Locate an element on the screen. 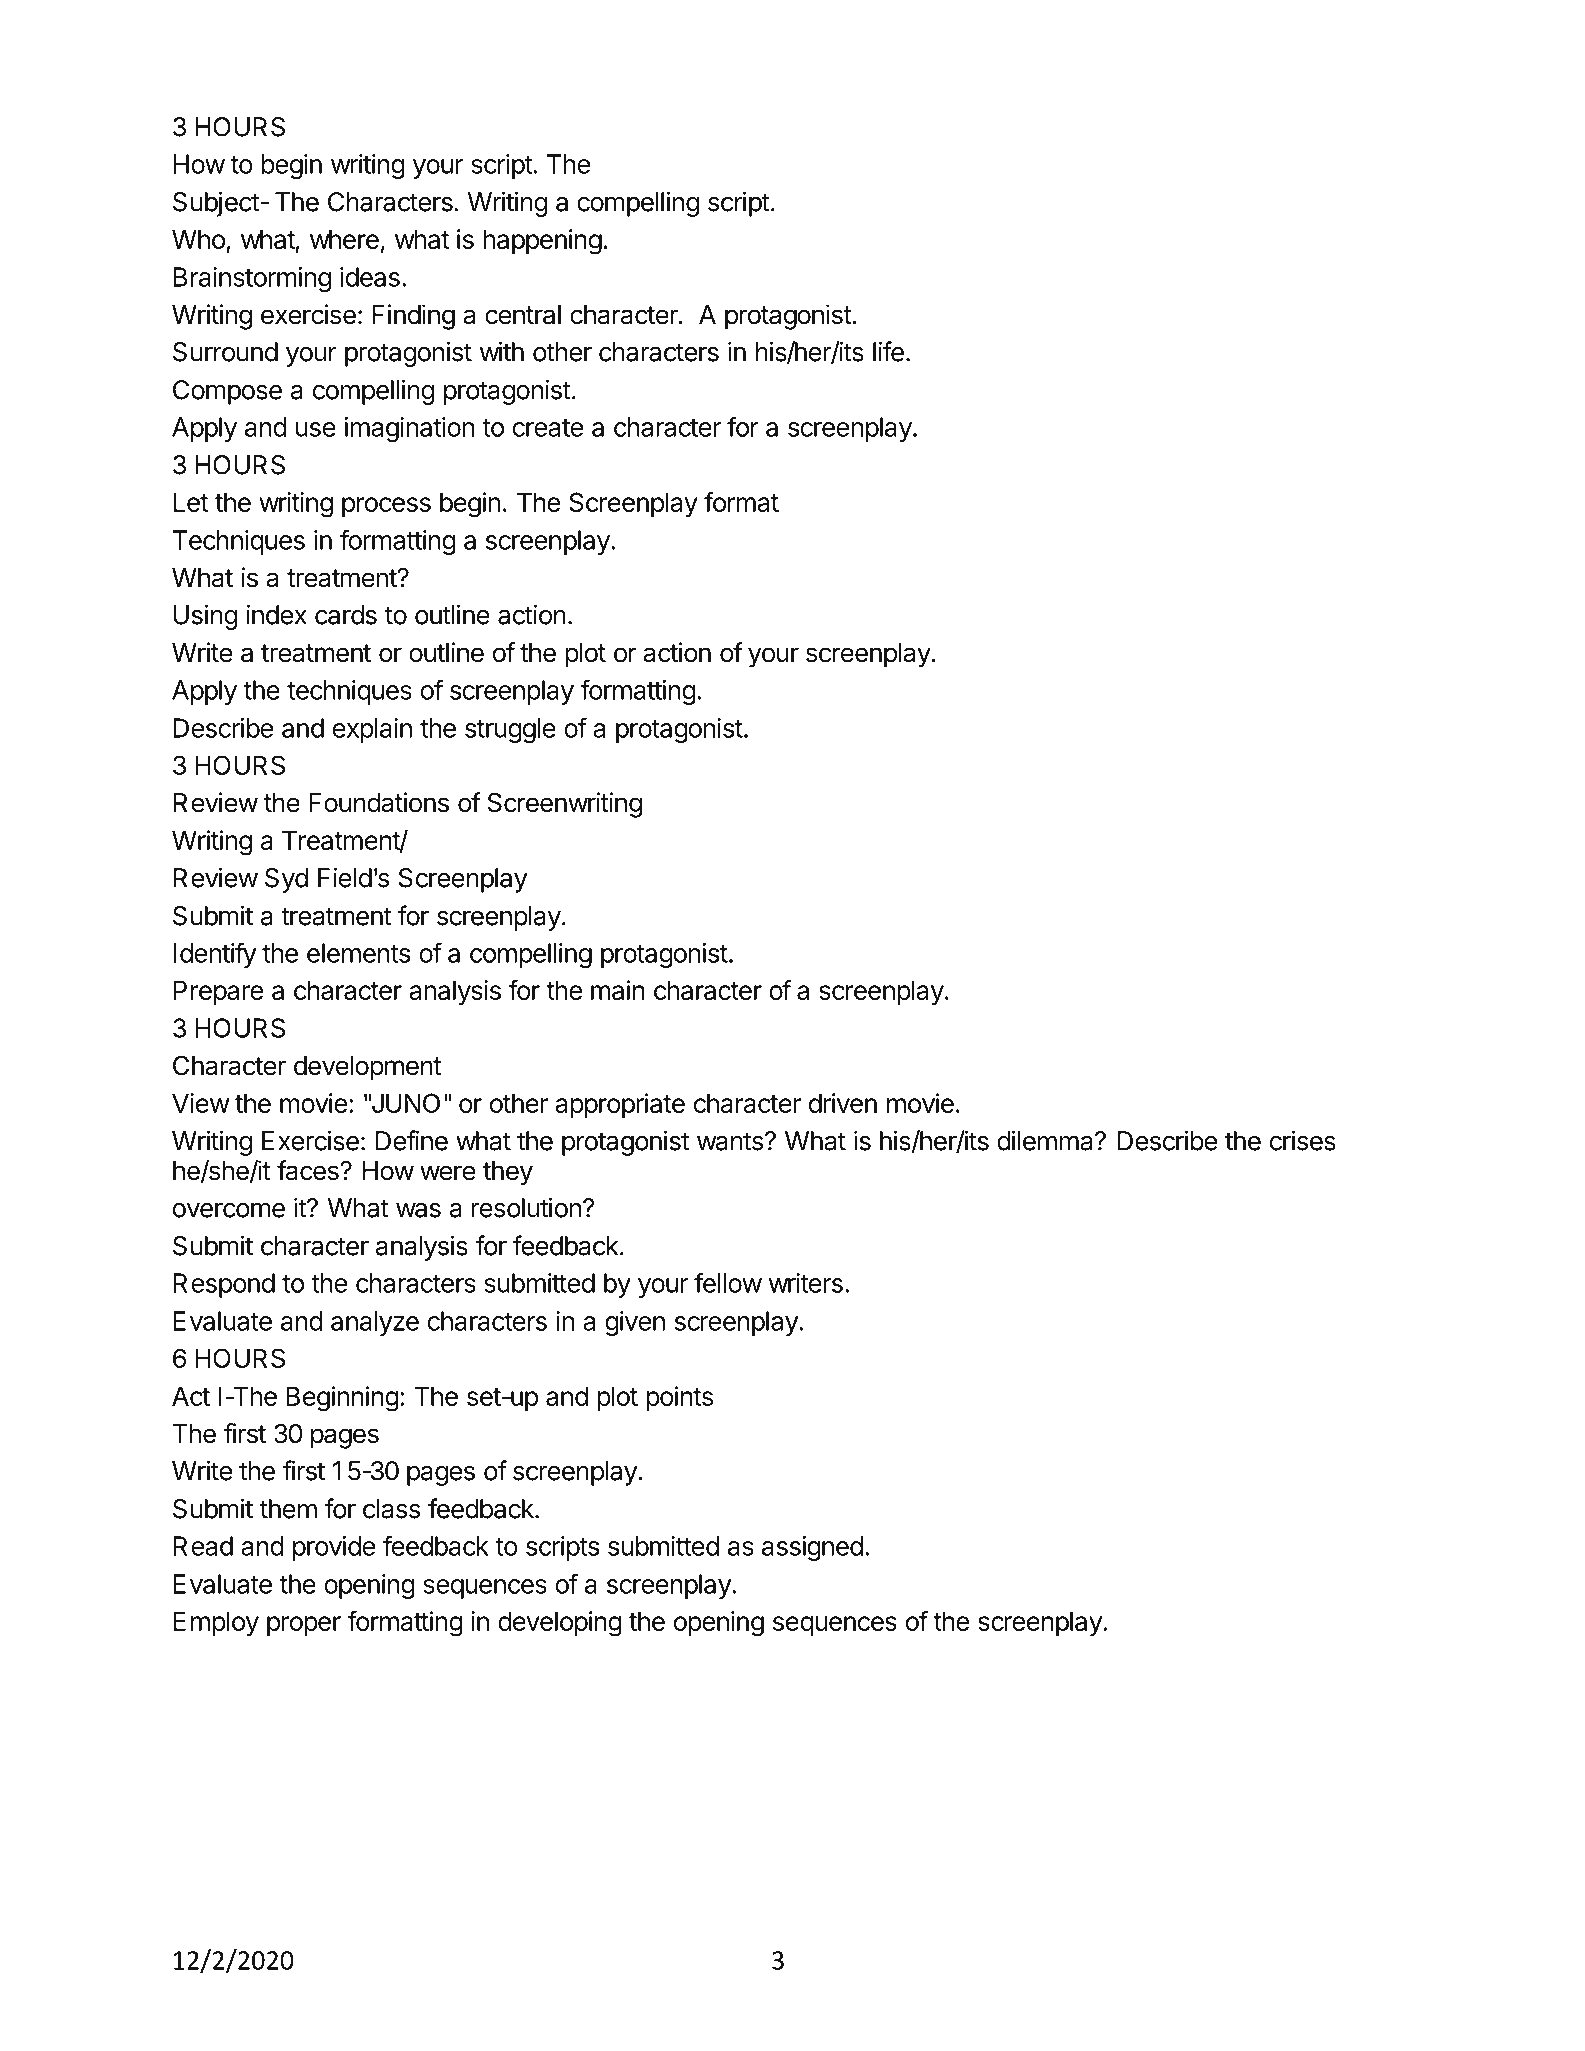 Image resolution: width=1585 pixels, height=2051 pixels. Respond is located at coordinates (224, 1285).
